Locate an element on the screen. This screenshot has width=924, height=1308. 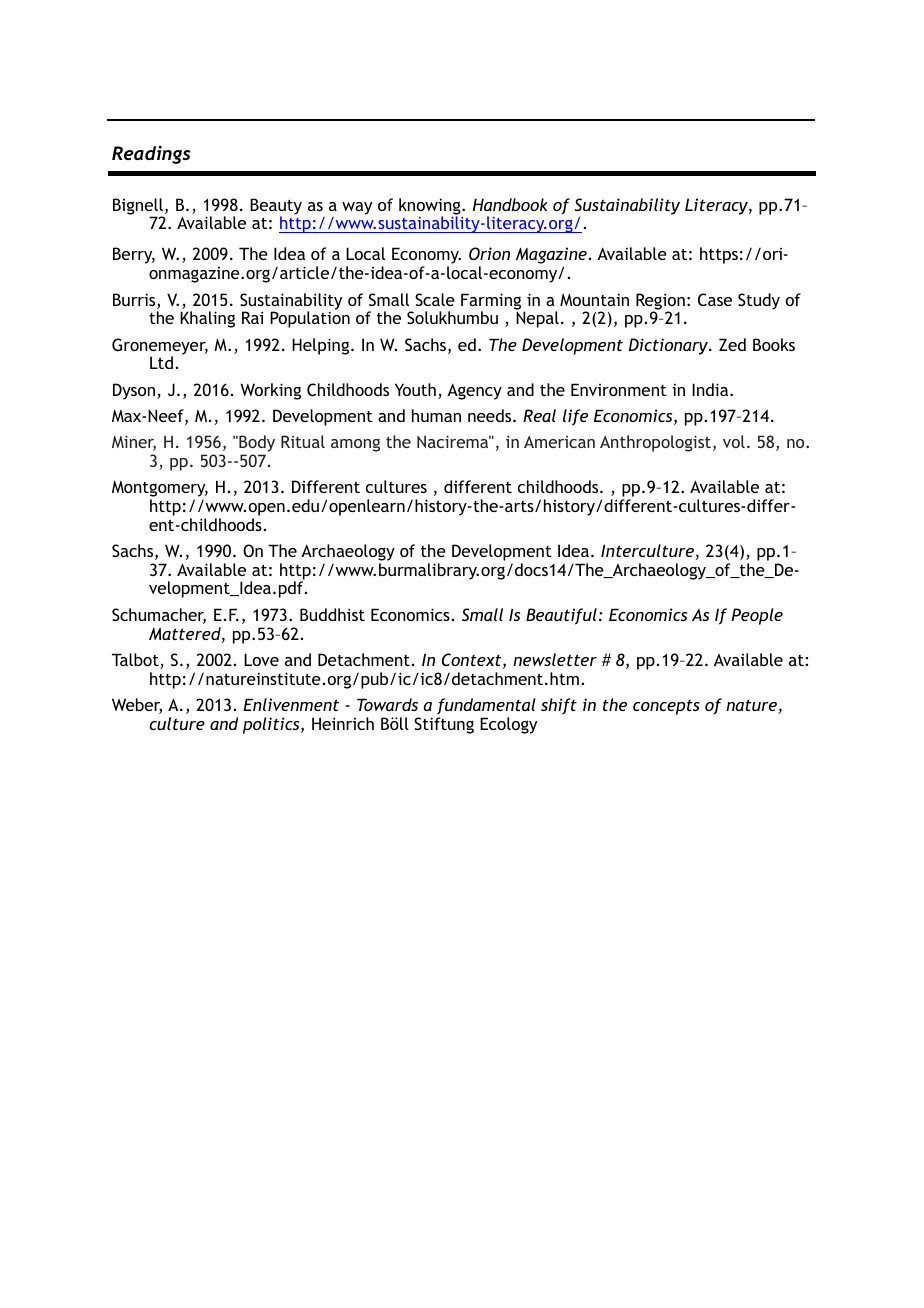
Montgomery is located at coordinates (160, 490).
